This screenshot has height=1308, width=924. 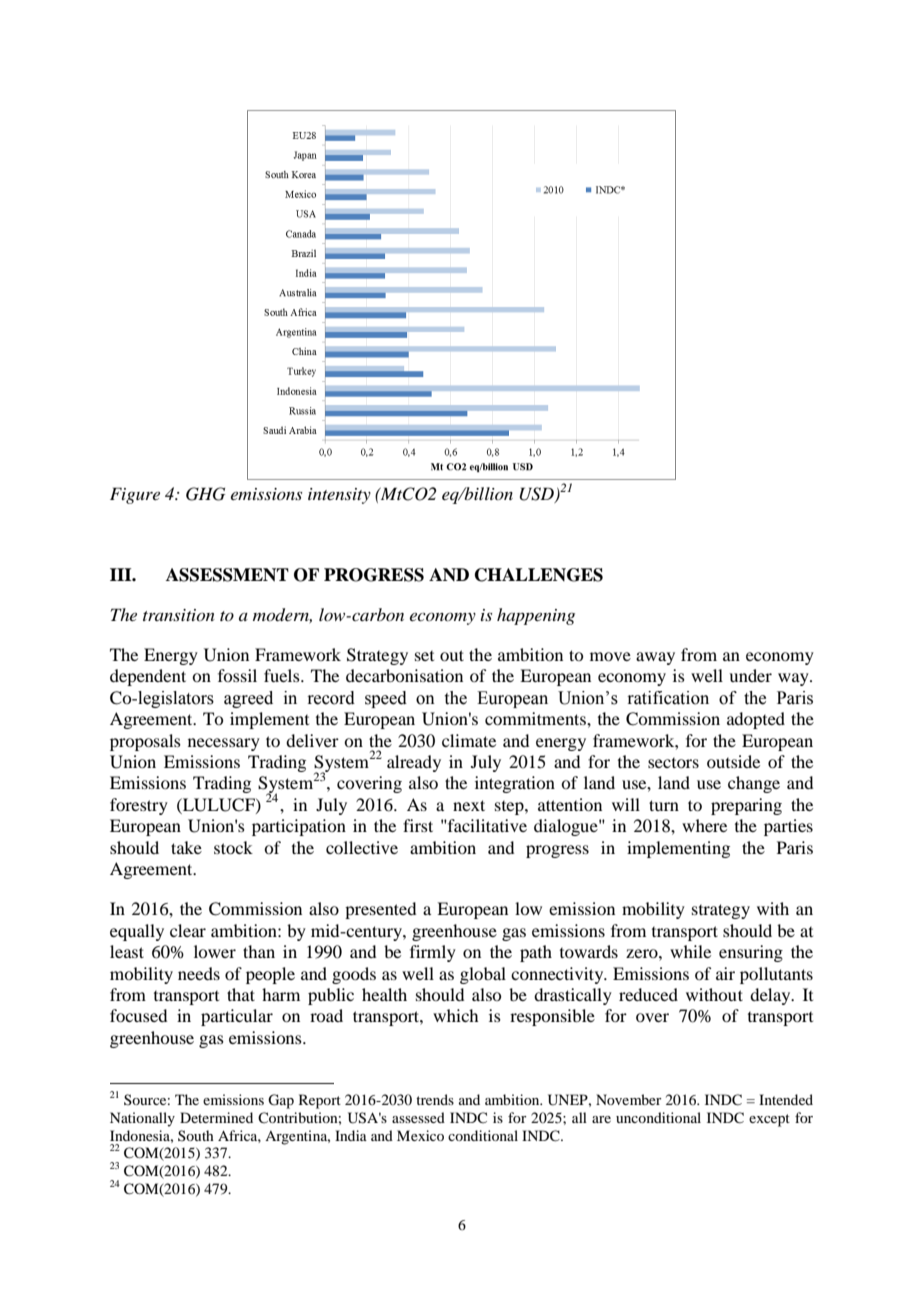 I want to click on CHALLENGES, so click(x=539, y=575).
